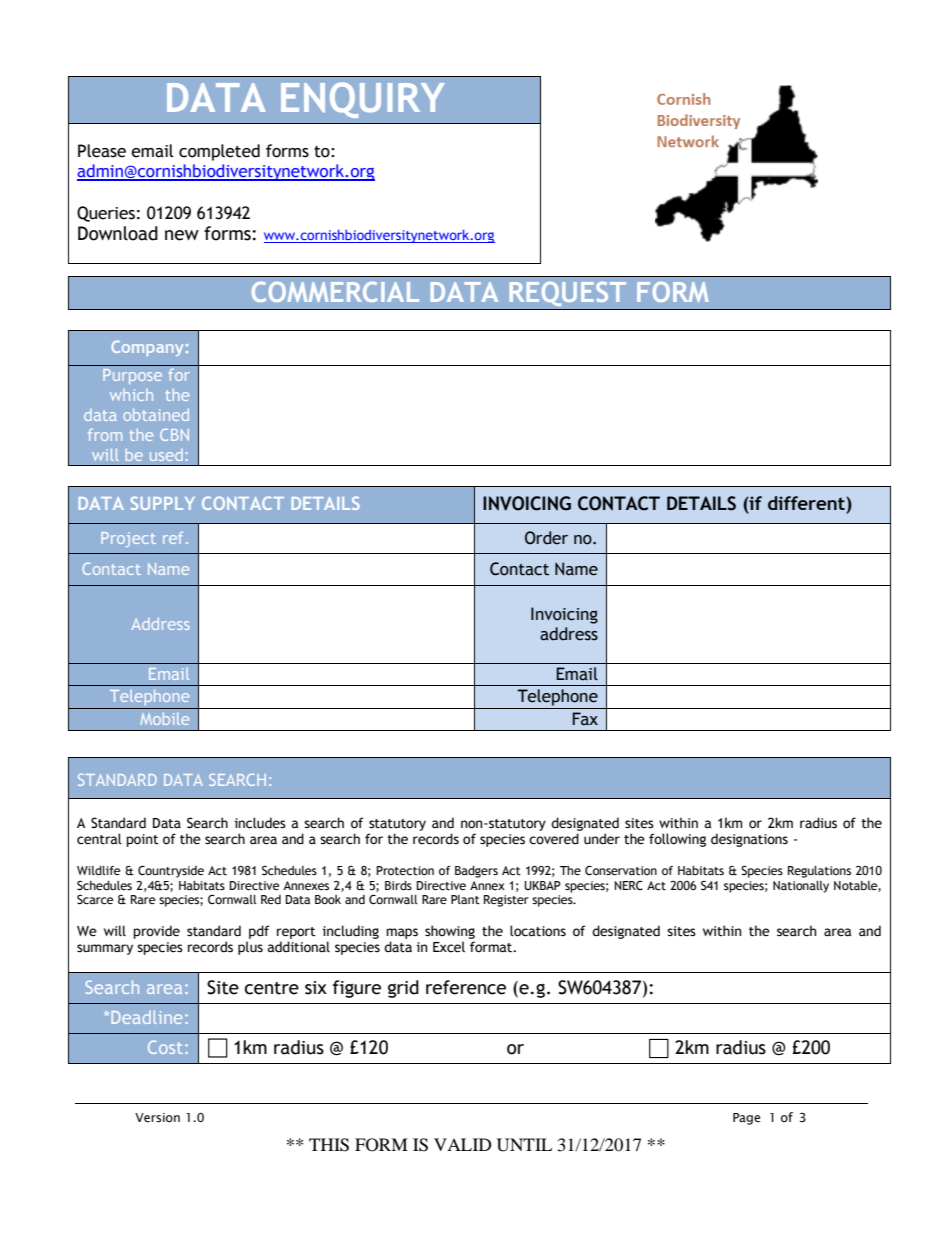 This document has width=952, height=1233. Describe the element at coordinates (128, 539) in the document. I see `Project` at that location.
